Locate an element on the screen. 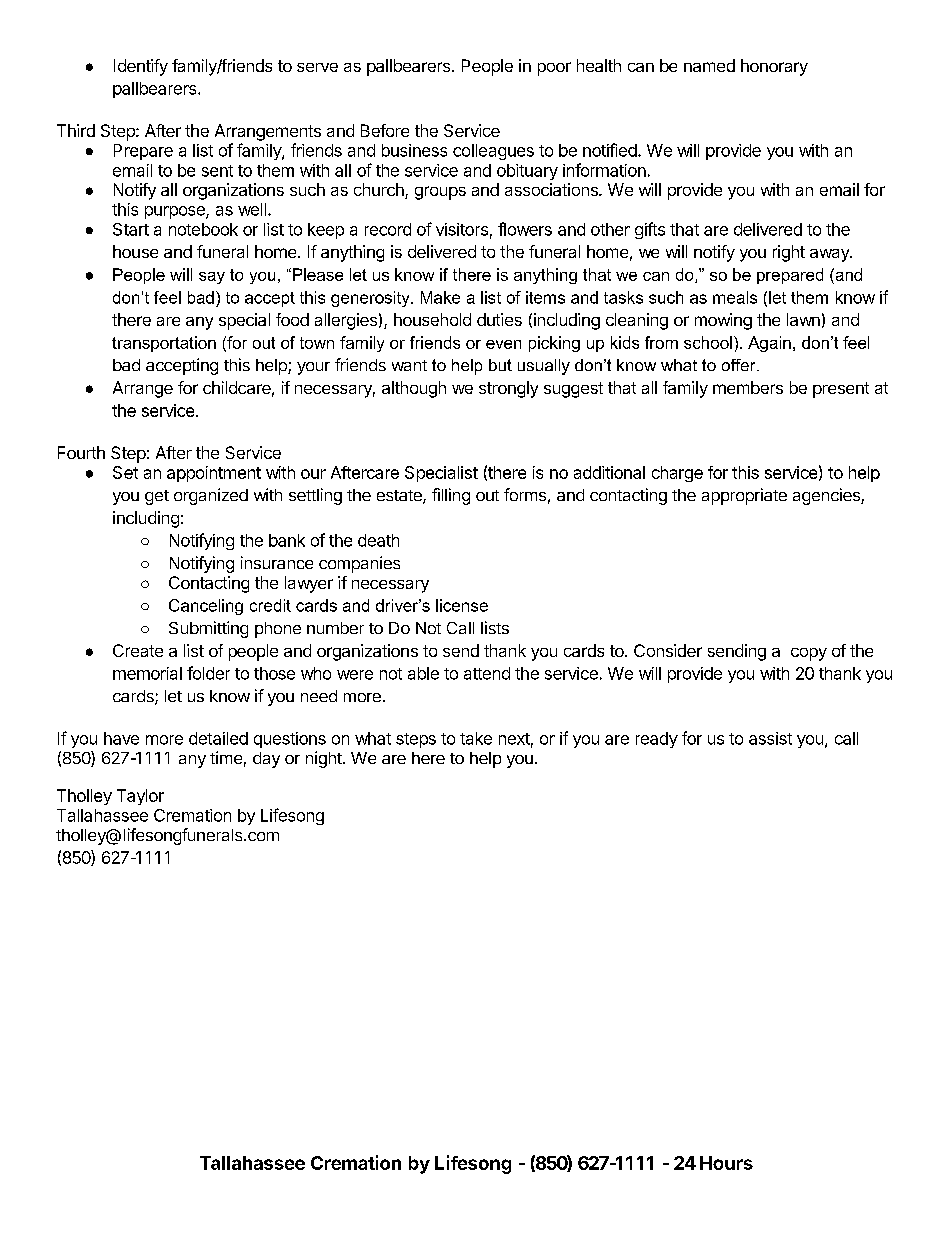  take is located at coordinates (476, 738).
